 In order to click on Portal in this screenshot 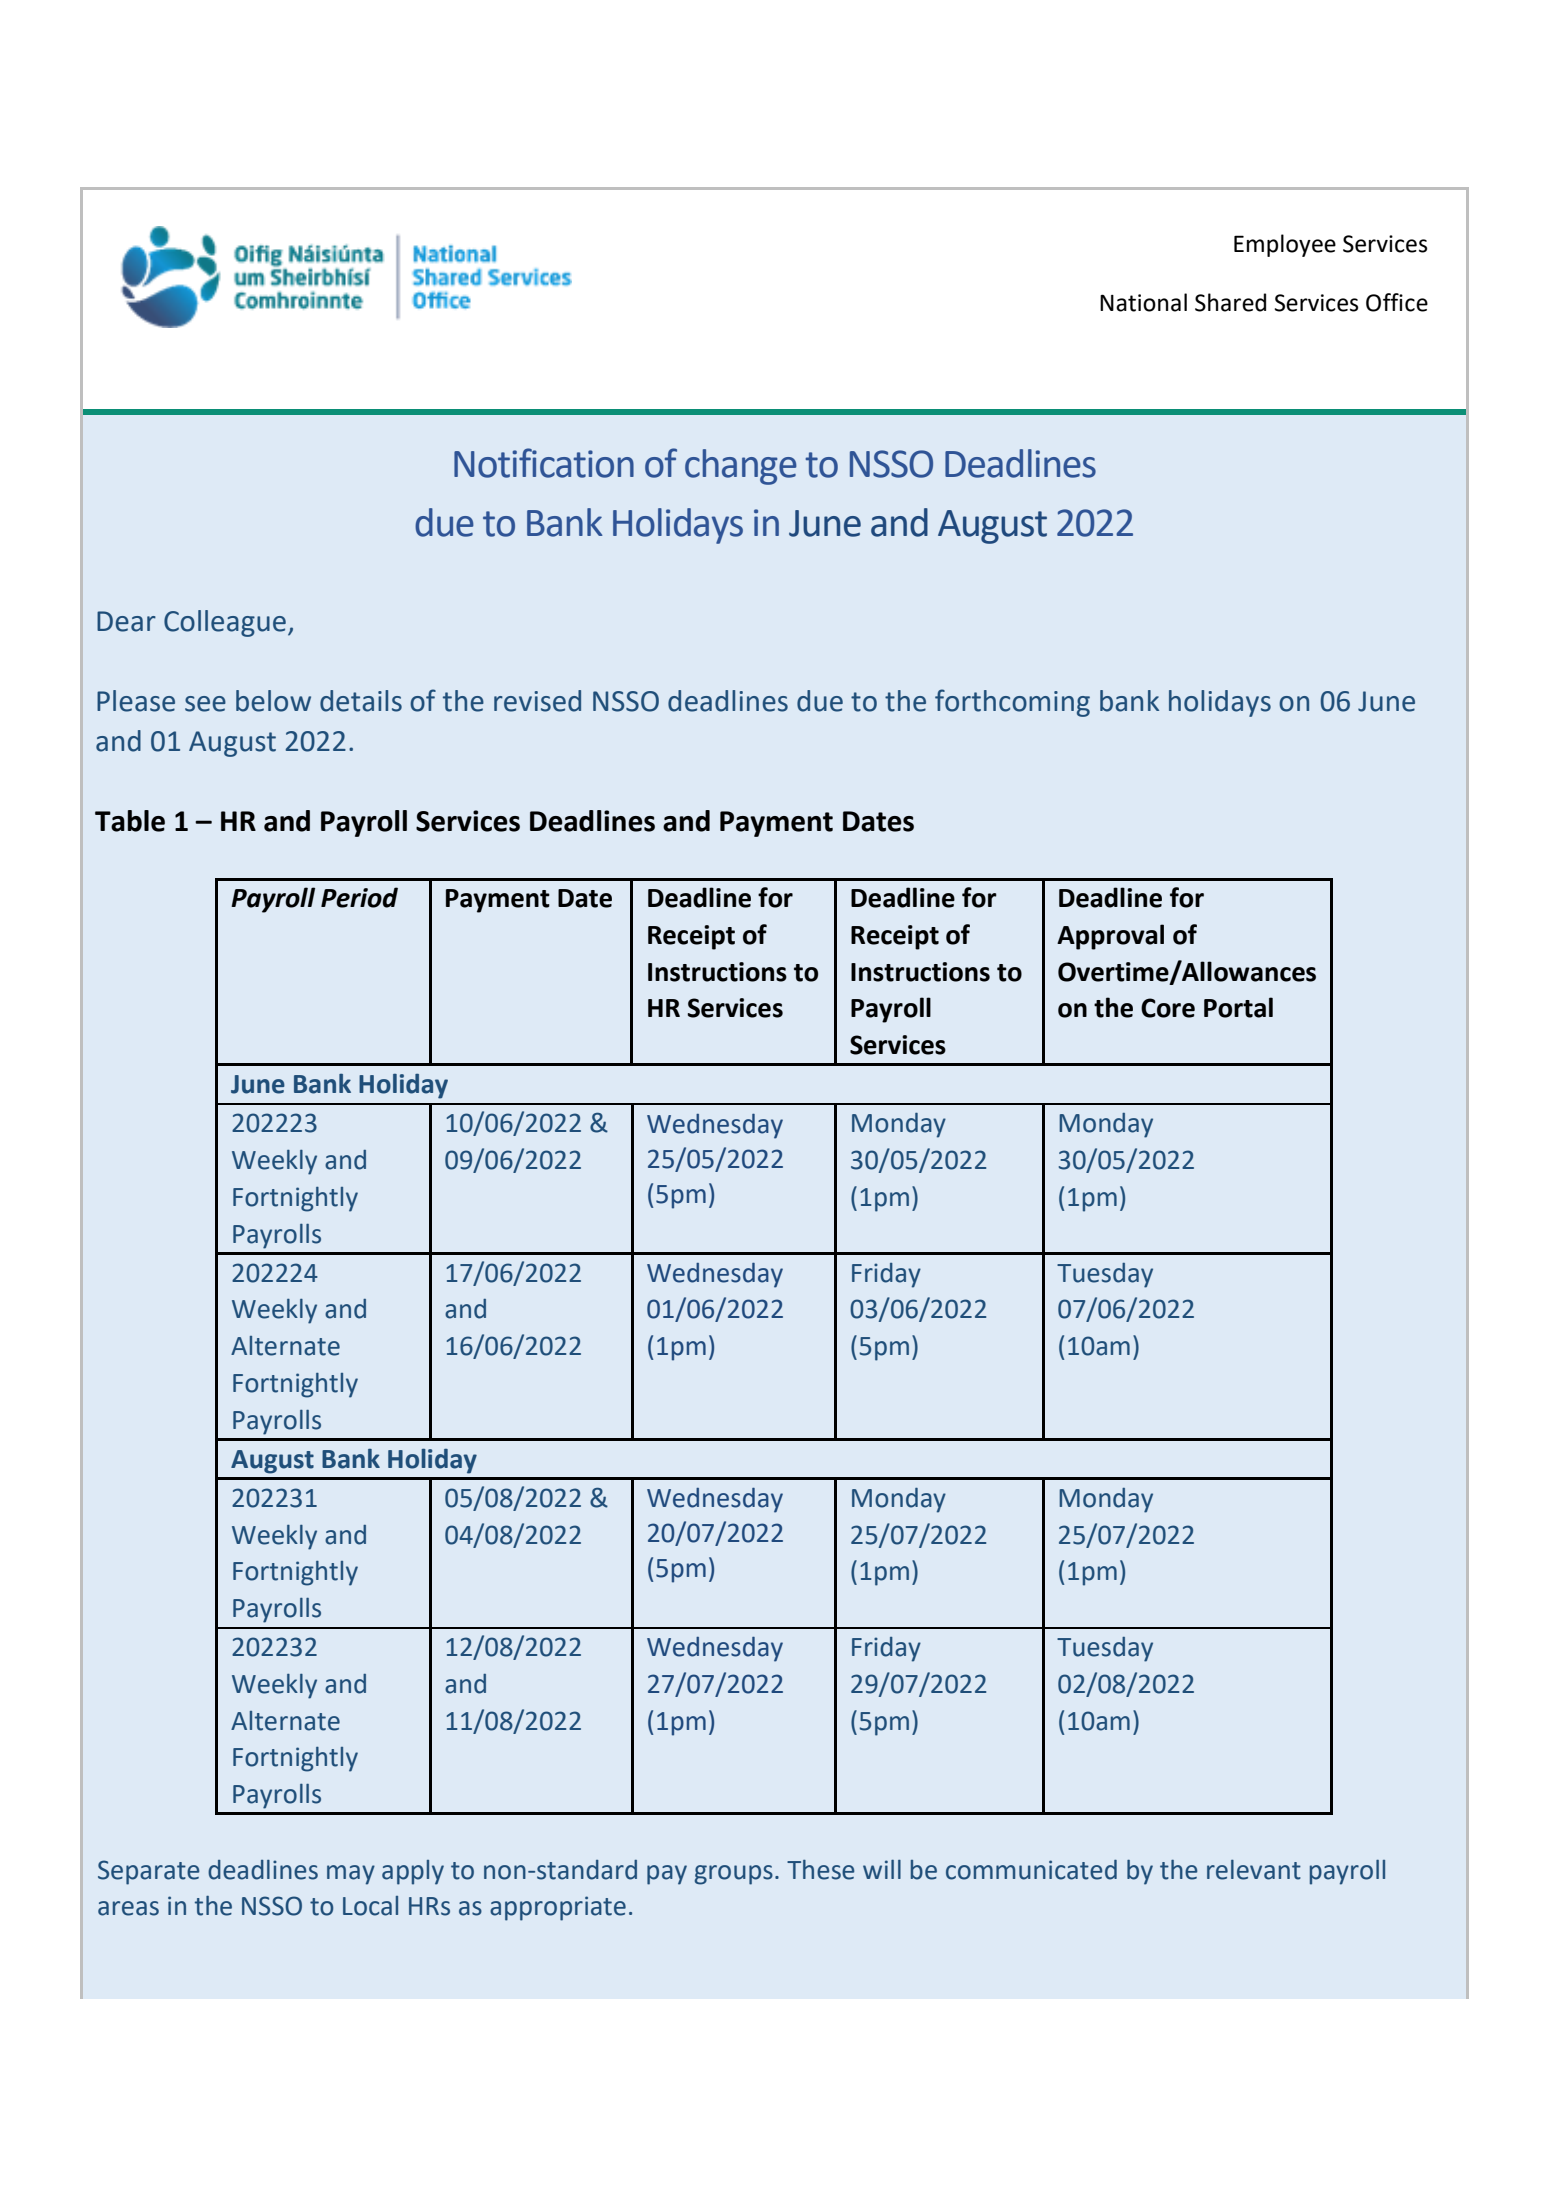, I will do `click(1238, 1007)`.
